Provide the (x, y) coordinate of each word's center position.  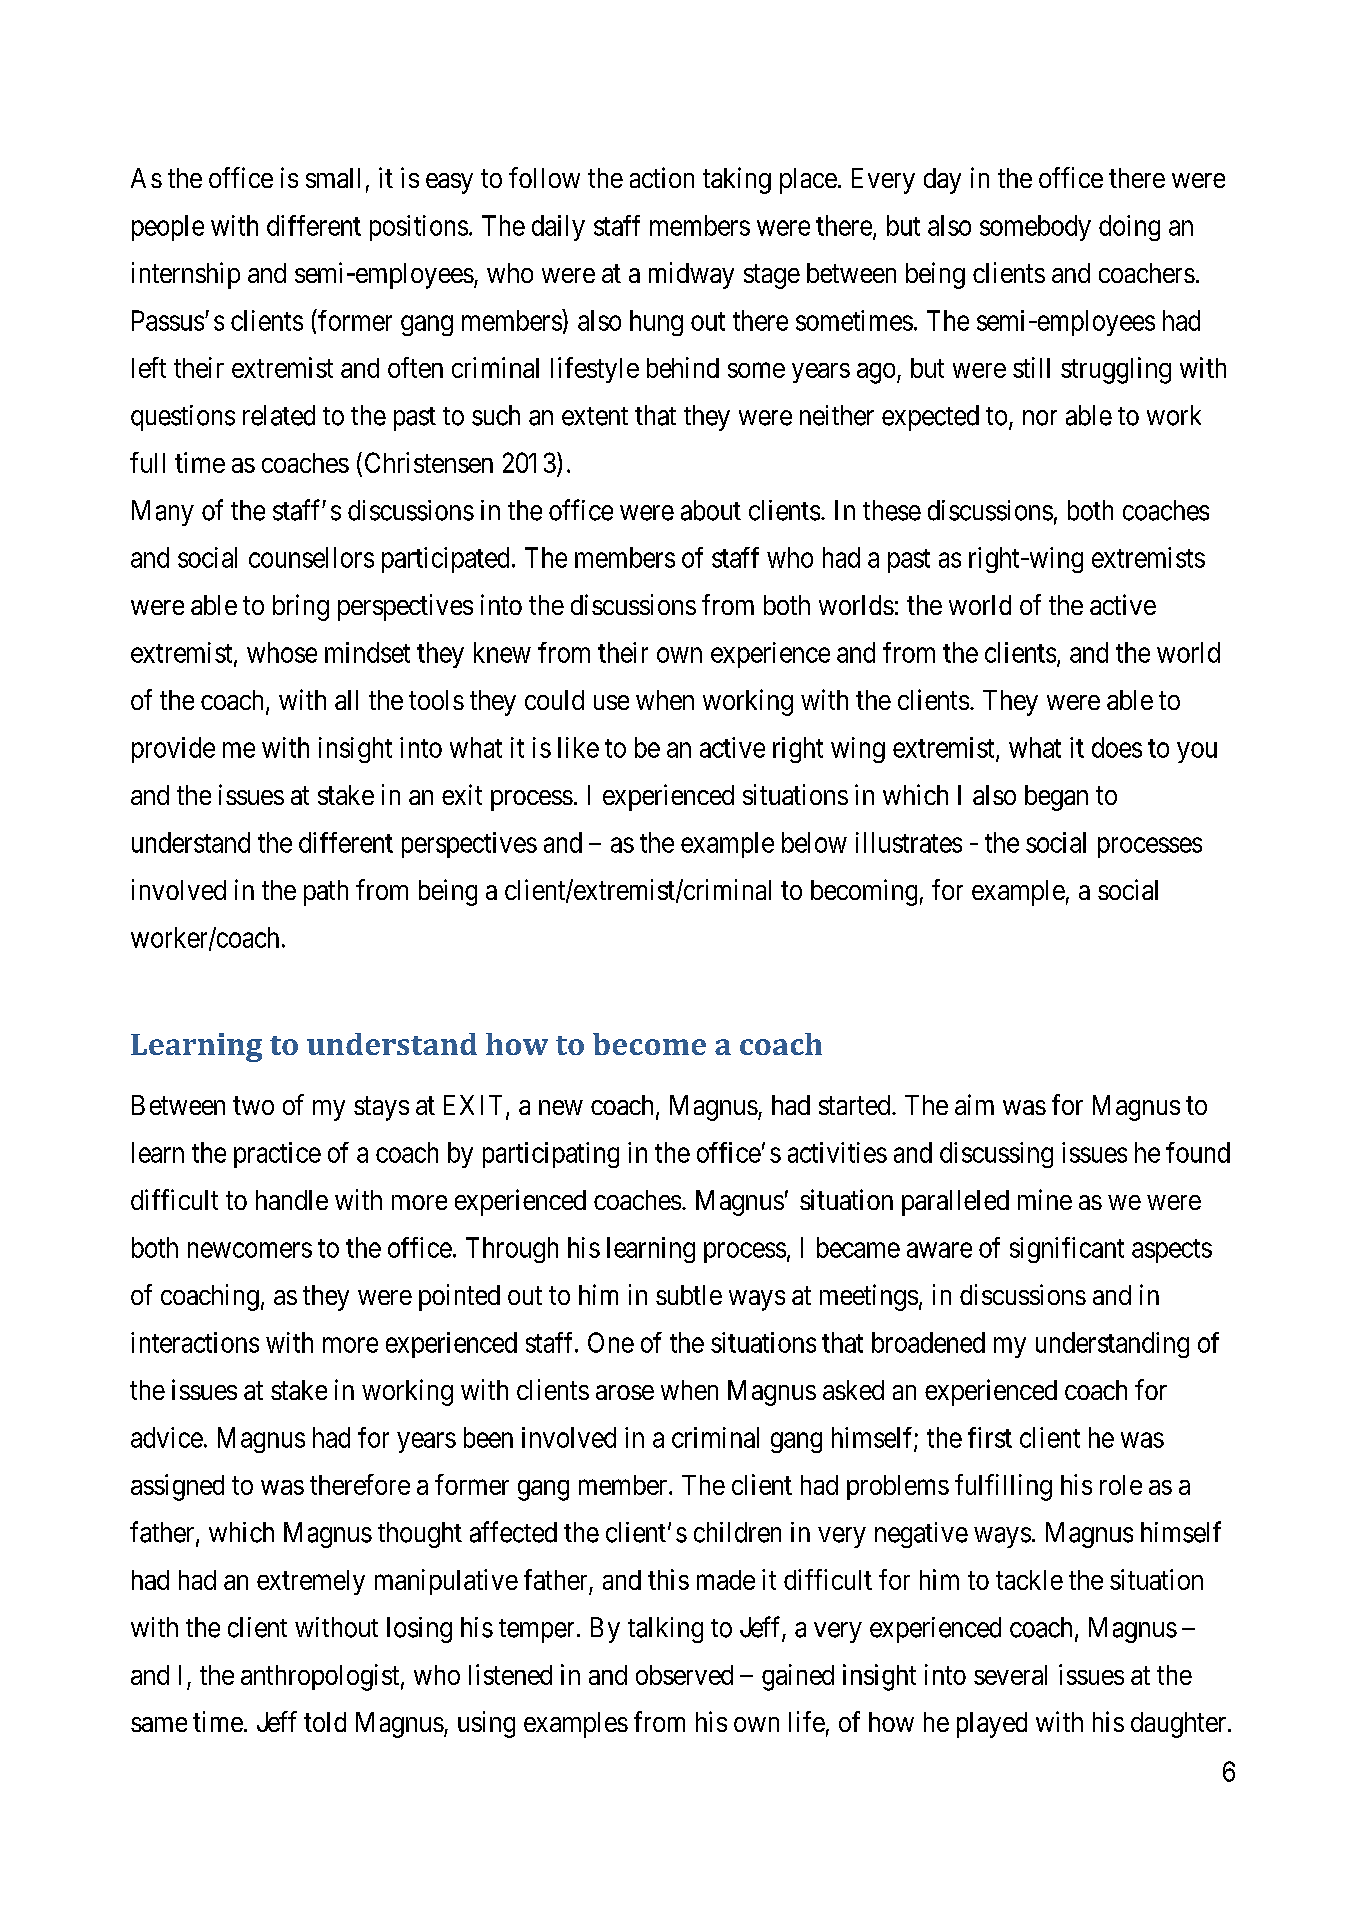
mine (1045, 1199)
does (1117, 747)
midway (691, 275)
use (611, 702)
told (325, 1722)
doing (1129, 228)
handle (292, 1200)
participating (551, 1155)
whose (282, 652)
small (333, 178)
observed (684, 1675)
